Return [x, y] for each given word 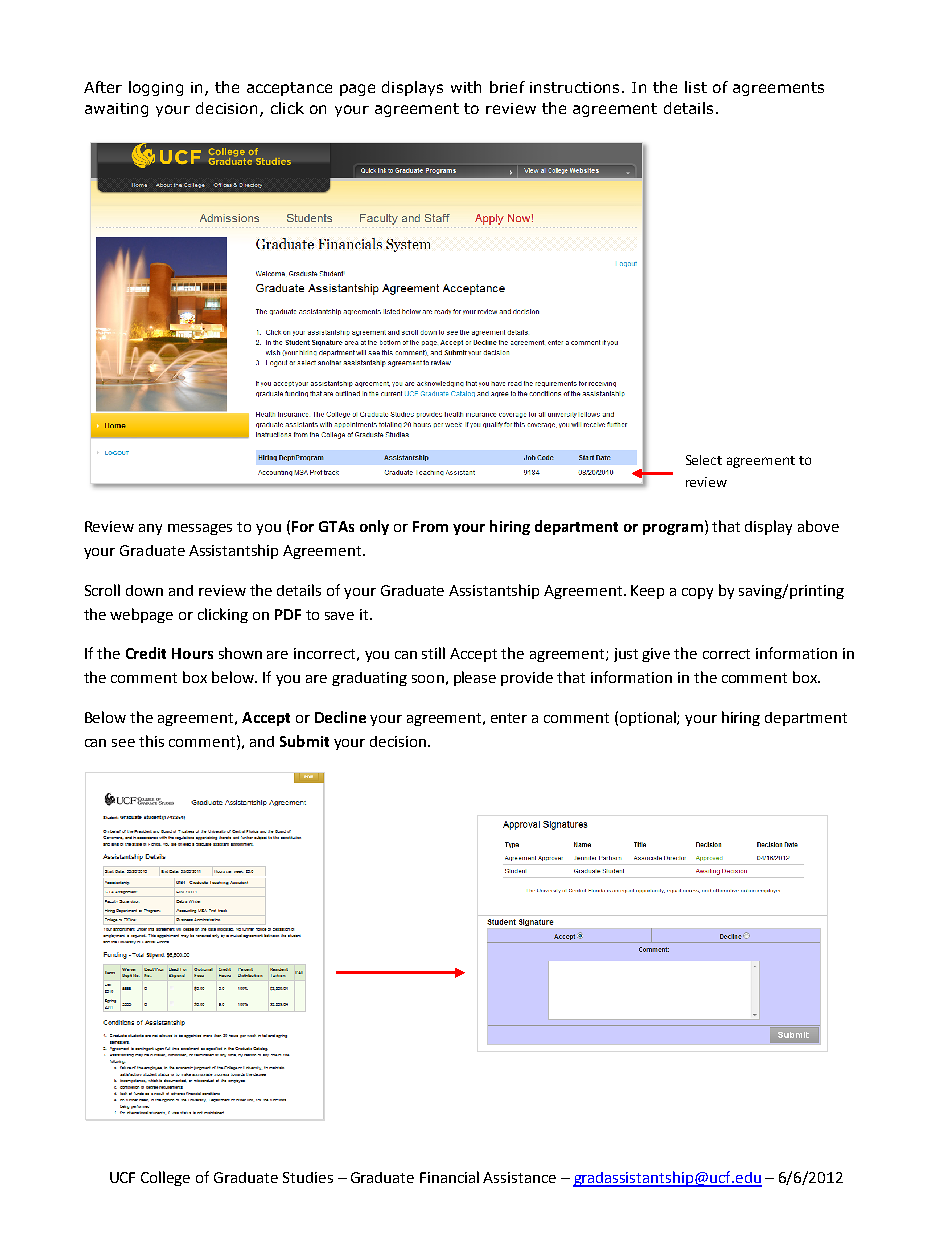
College [165, 1178]
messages [200, 529]
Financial [449, 1177]
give [656, 655]
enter [509, 718]
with [466, 87]
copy [697, 593]
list [696, 87]
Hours [192, 653]
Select [704, 460]
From [430, 526]
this [151, 741]
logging [156, 88]
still [433, 653]
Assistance [519, 1177]
